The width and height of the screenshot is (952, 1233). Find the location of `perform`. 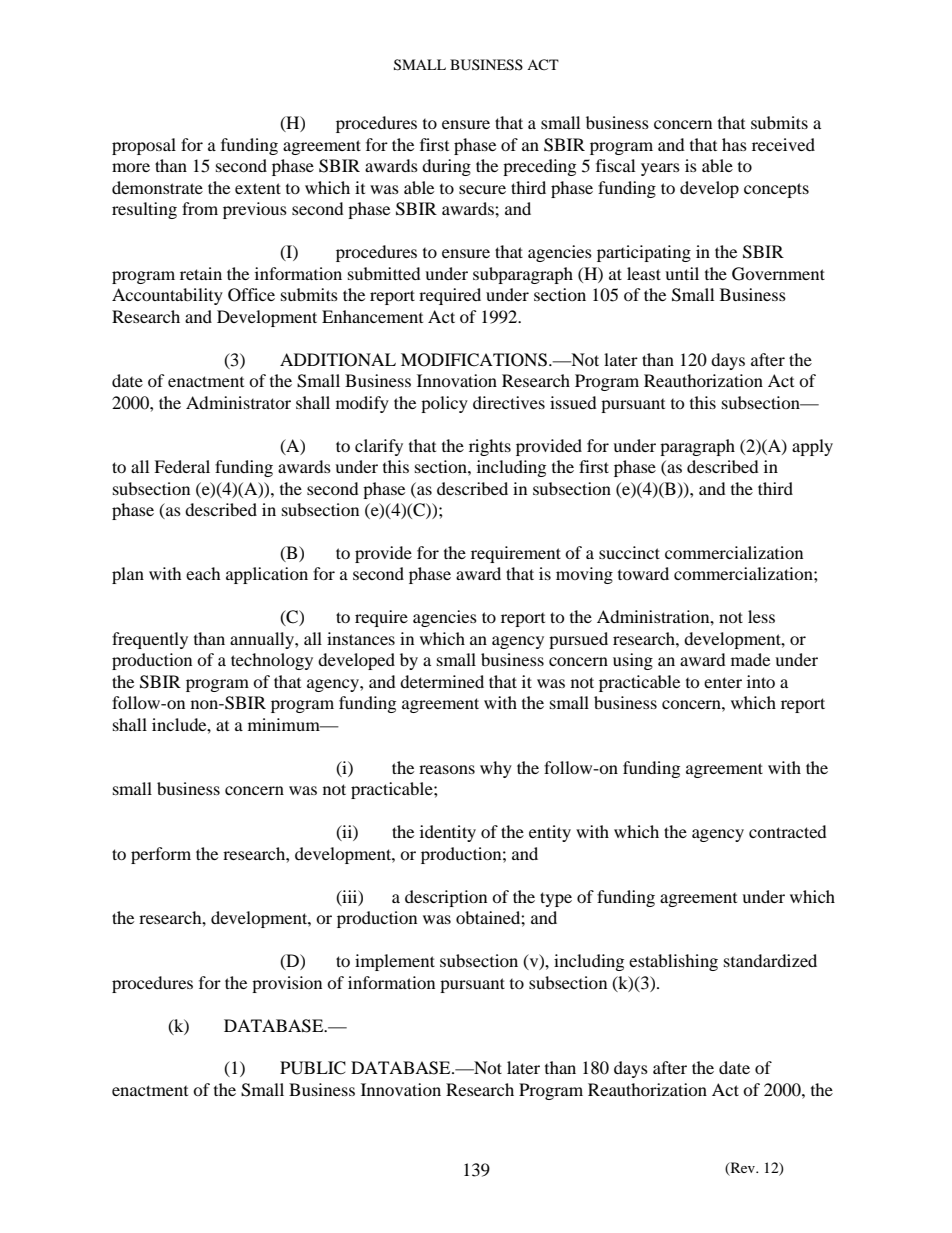

perform is located at coordinates (161, 855).
